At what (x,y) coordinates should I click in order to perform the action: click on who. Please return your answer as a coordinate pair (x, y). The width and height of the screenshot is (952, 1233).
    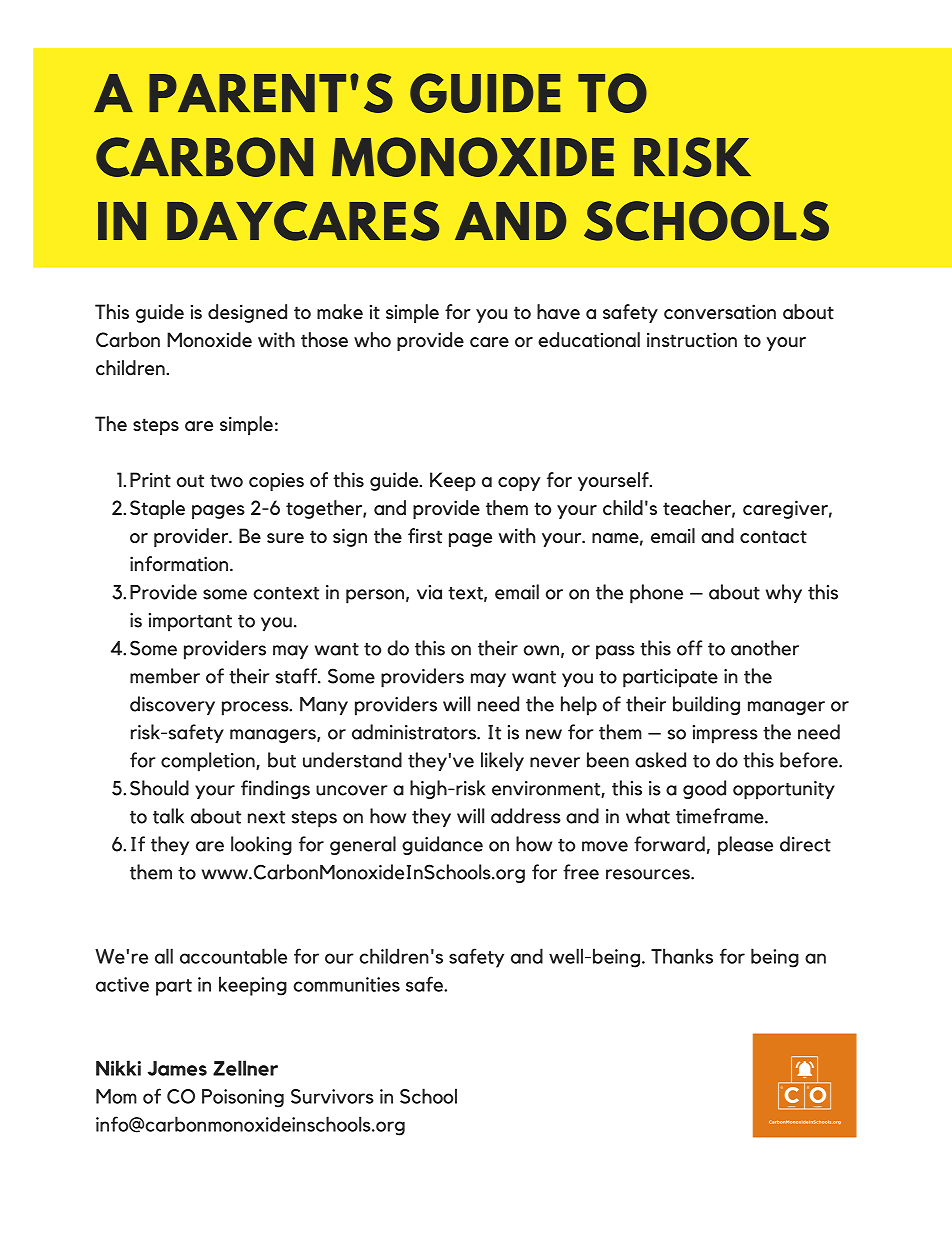
    Looking at the image, I should click on (372, 339).
